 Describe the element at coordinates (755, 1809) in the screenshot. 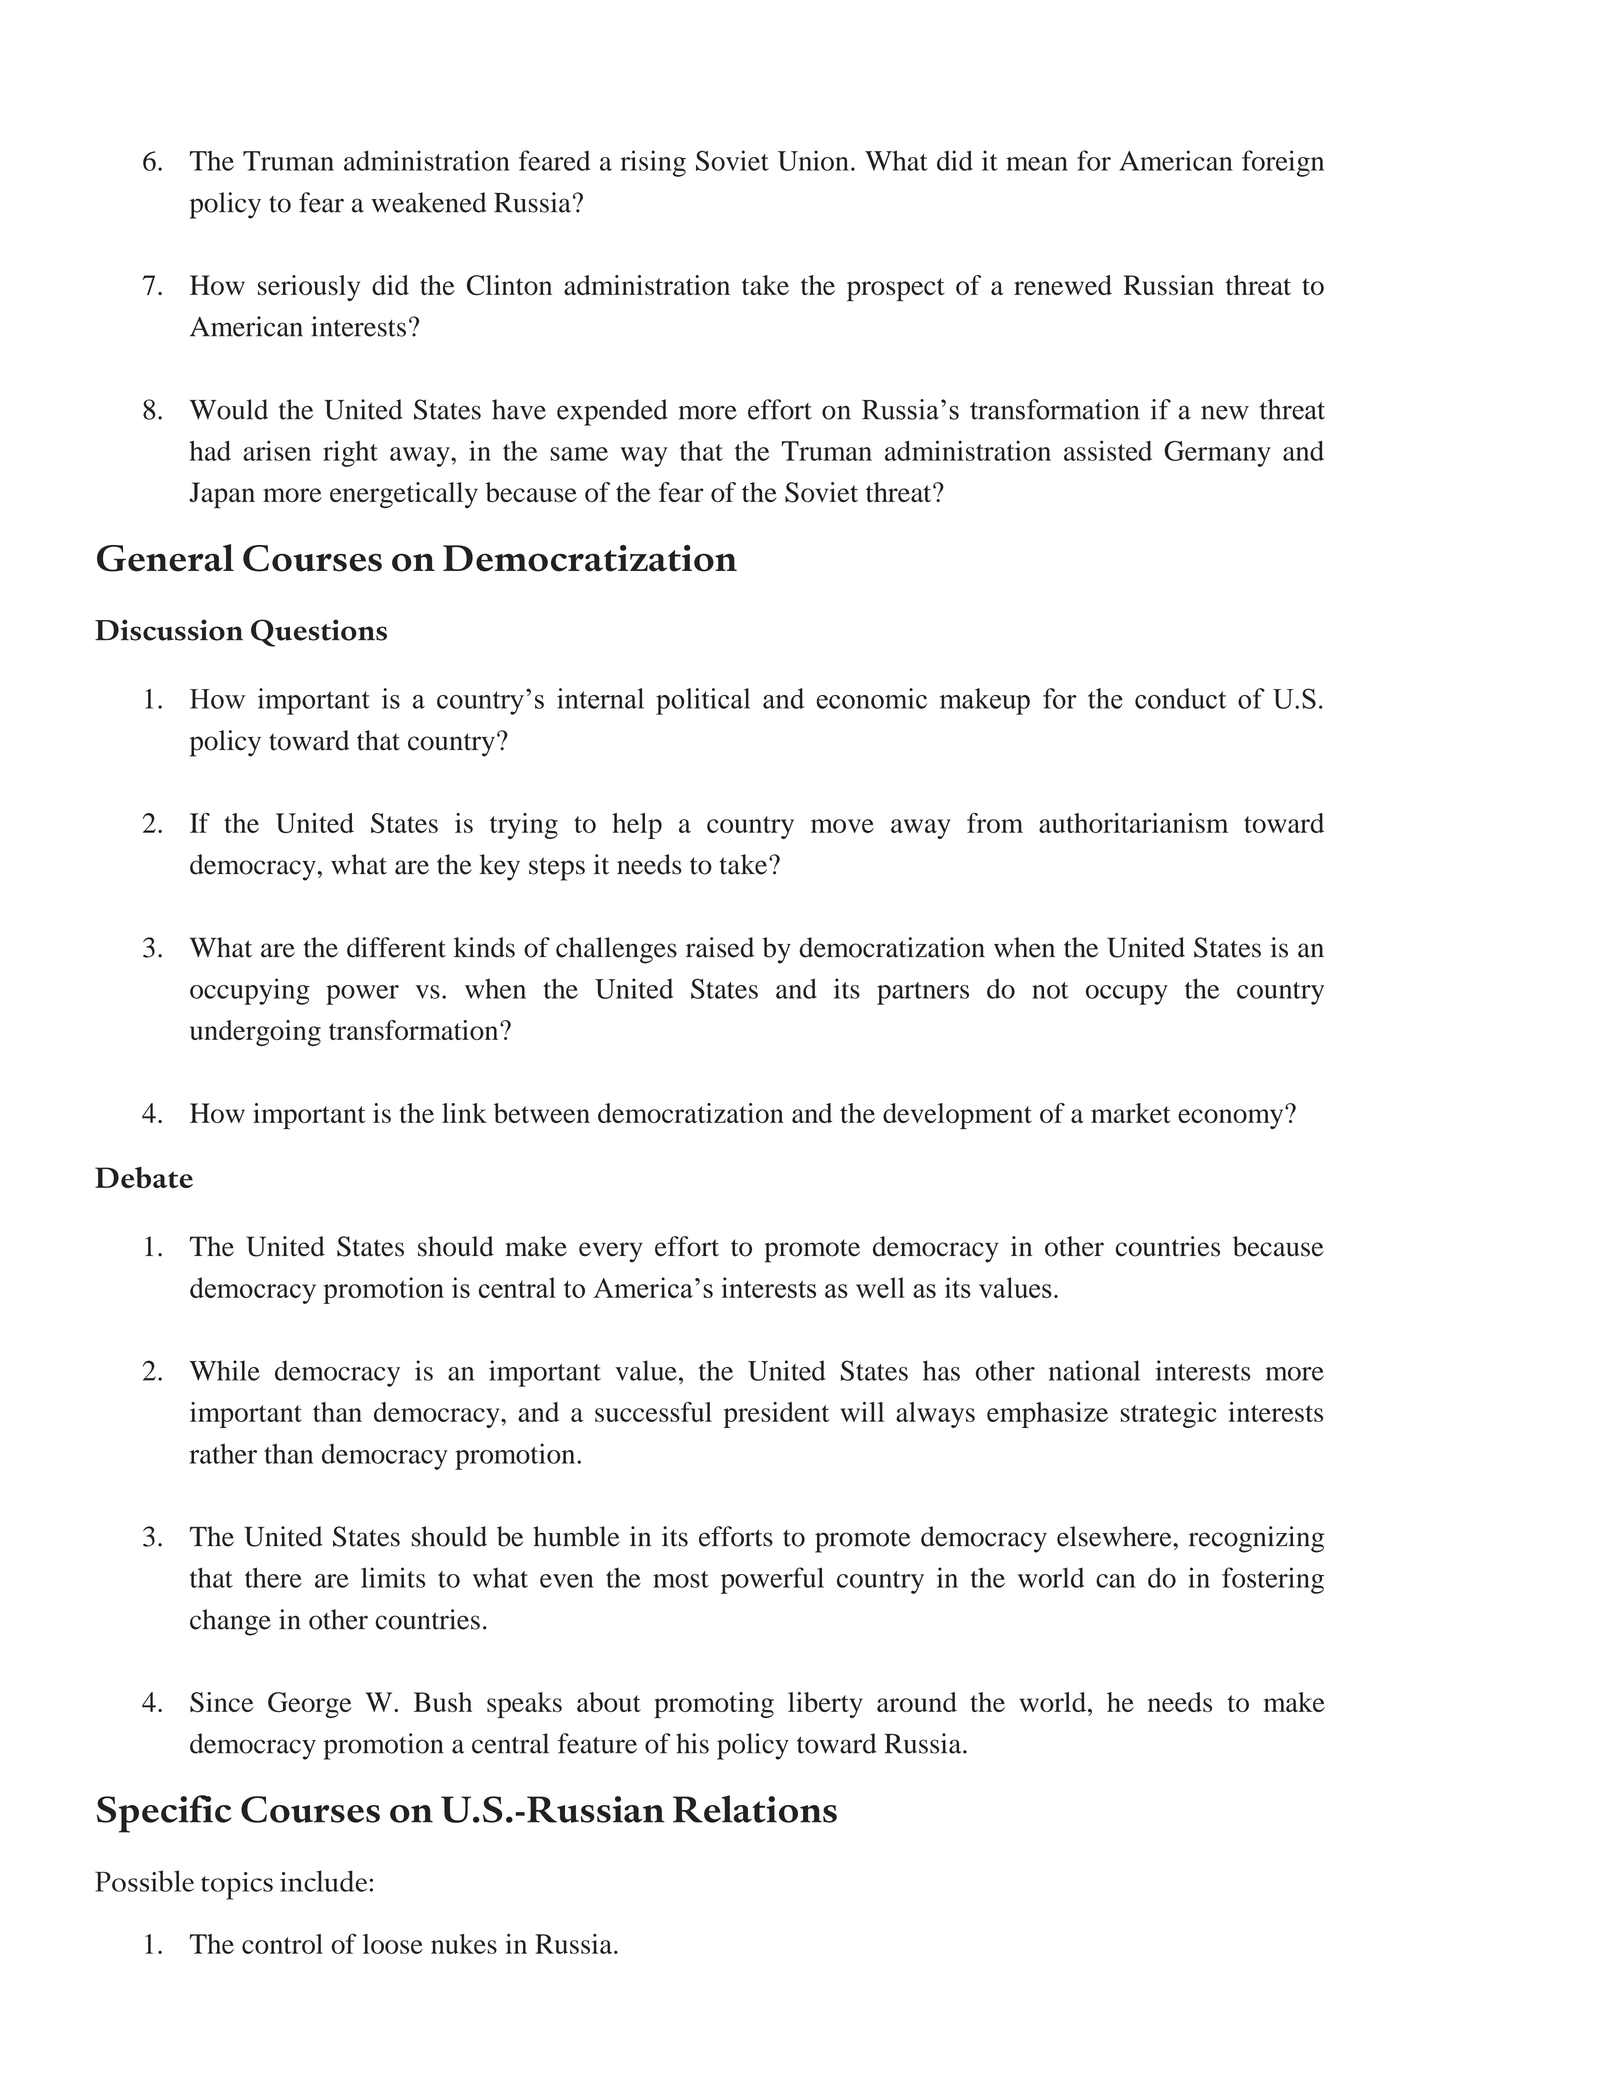

I see `Relations` at that location.
